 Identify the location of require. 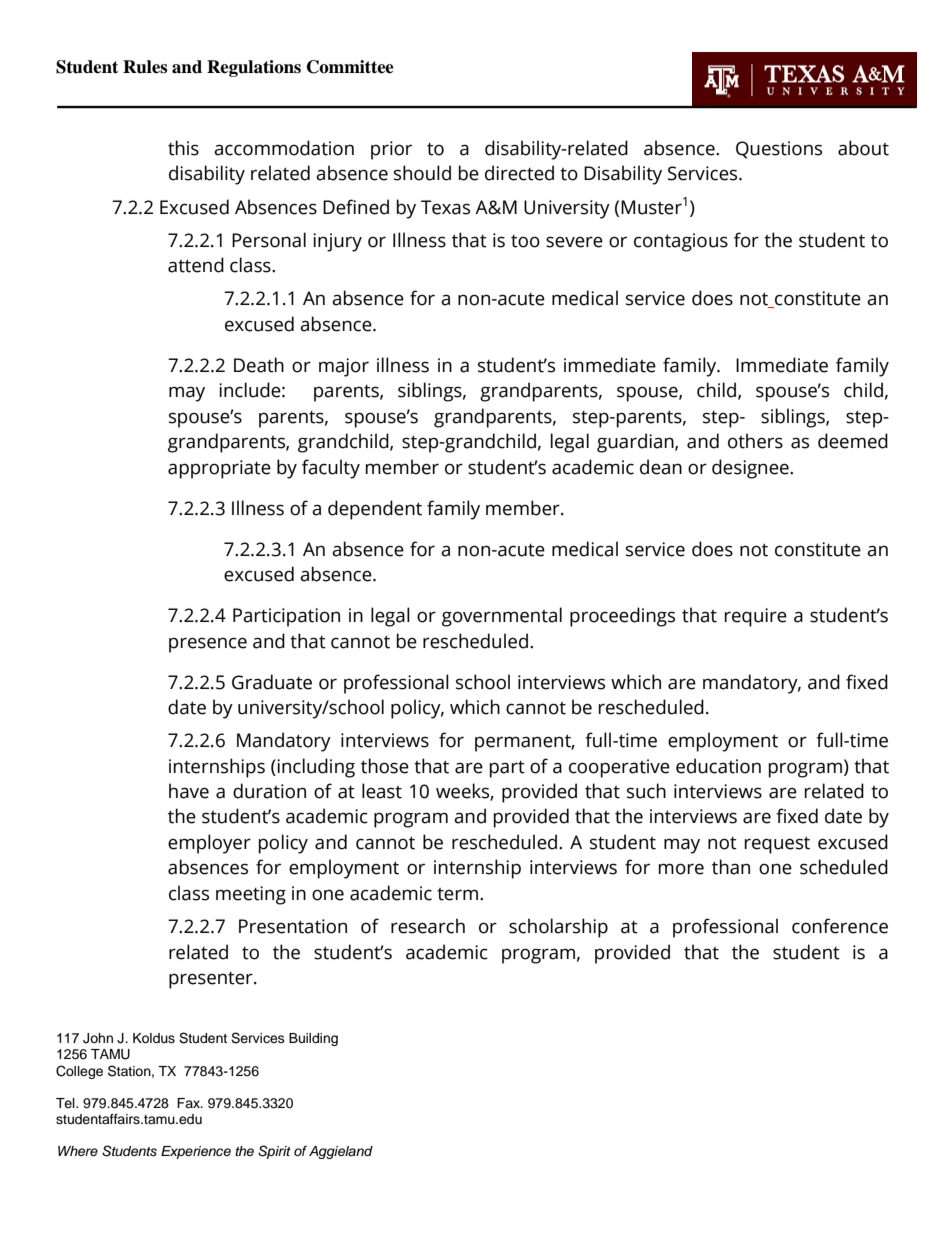
(756, 617).
